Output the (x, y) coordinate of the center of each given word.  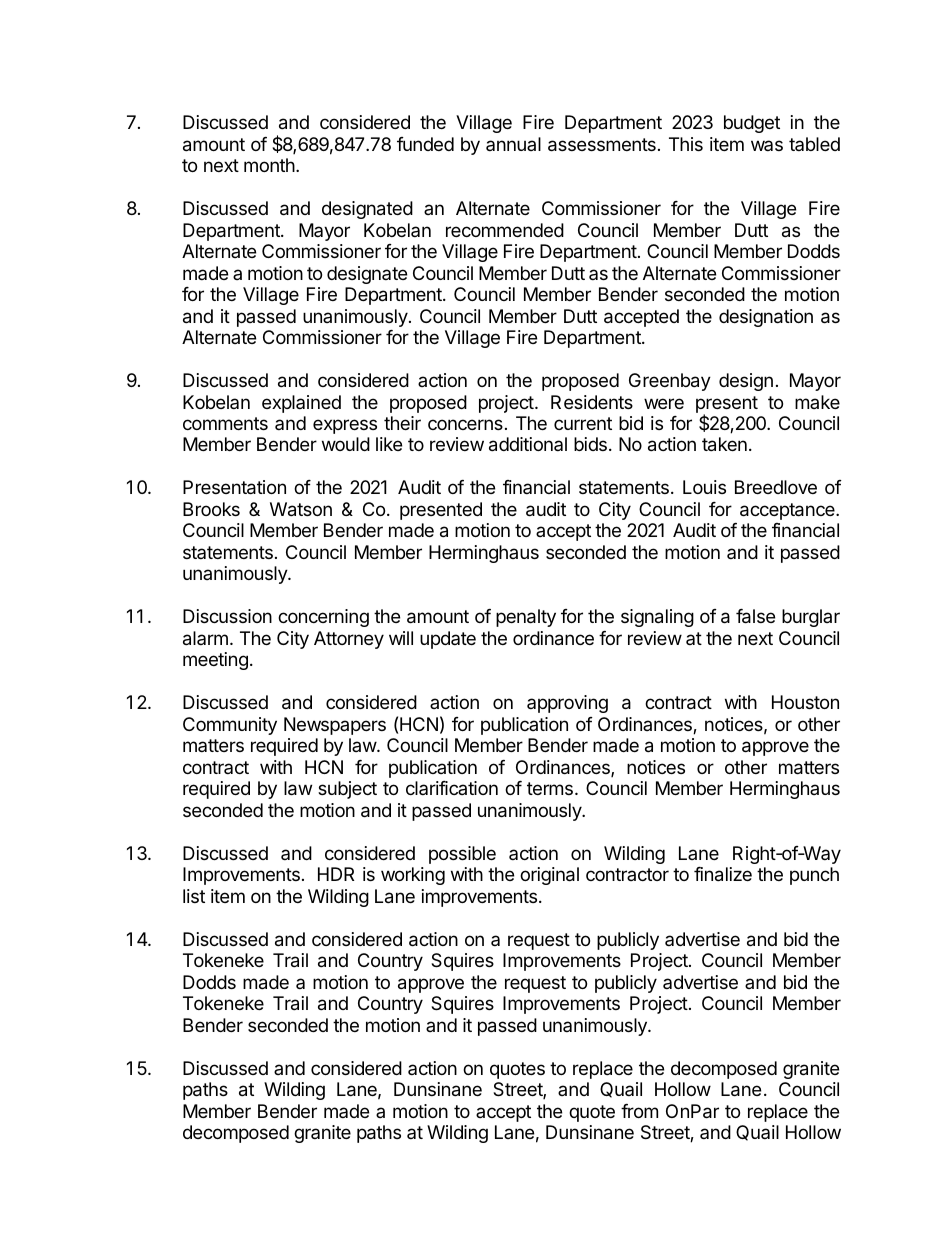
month (269, 165)
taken (724, 444)
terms (550, 788)
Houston (805, 702)
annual (513, 144)
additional (528, 444)
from (639, 1111)
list (194, 896)
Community (230, 726)
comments (225, 423)
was (767, 145)
